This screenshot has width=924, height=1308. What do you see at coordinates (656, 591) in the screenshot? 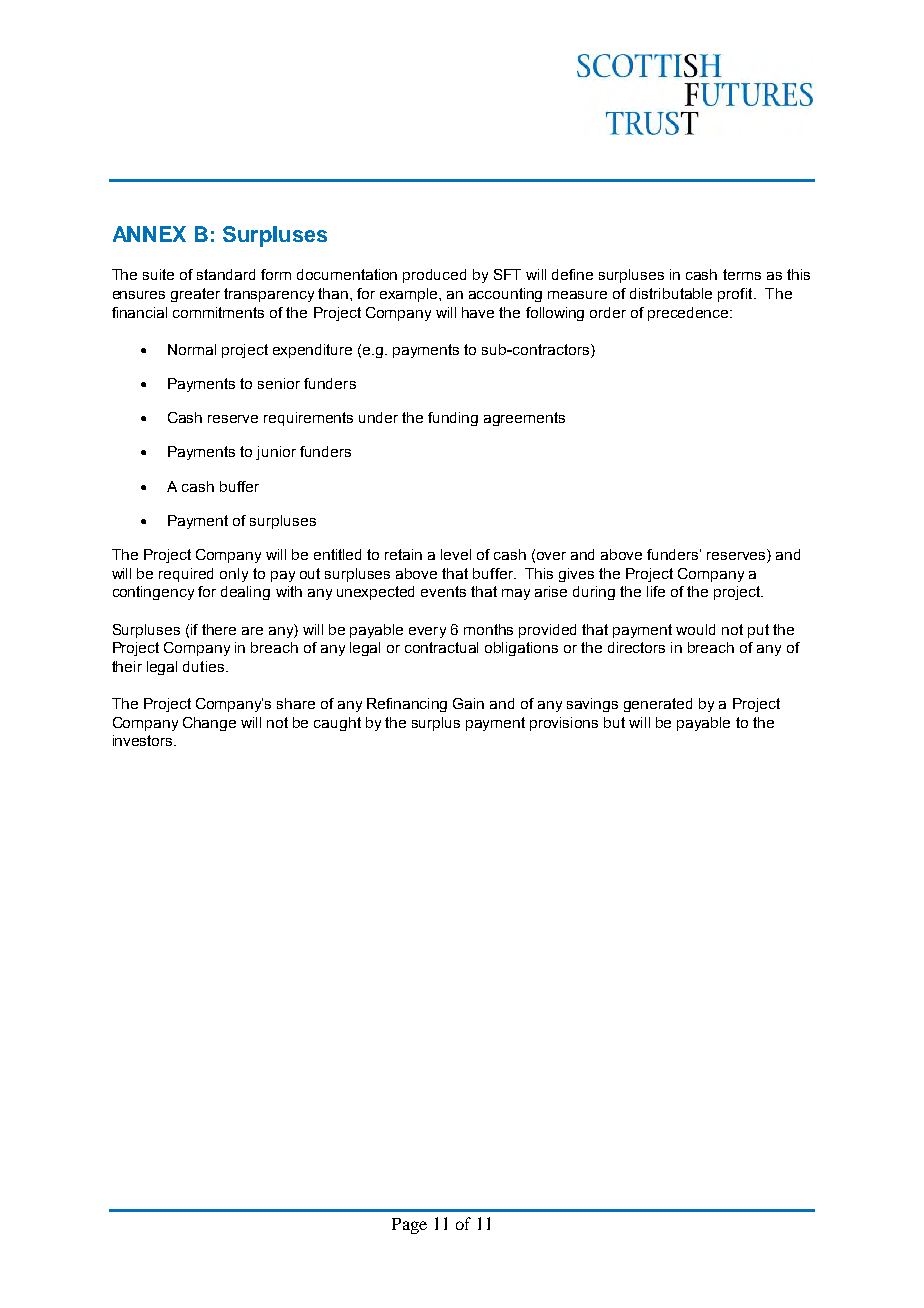
I see `life` at bounding box center [656, 591].
